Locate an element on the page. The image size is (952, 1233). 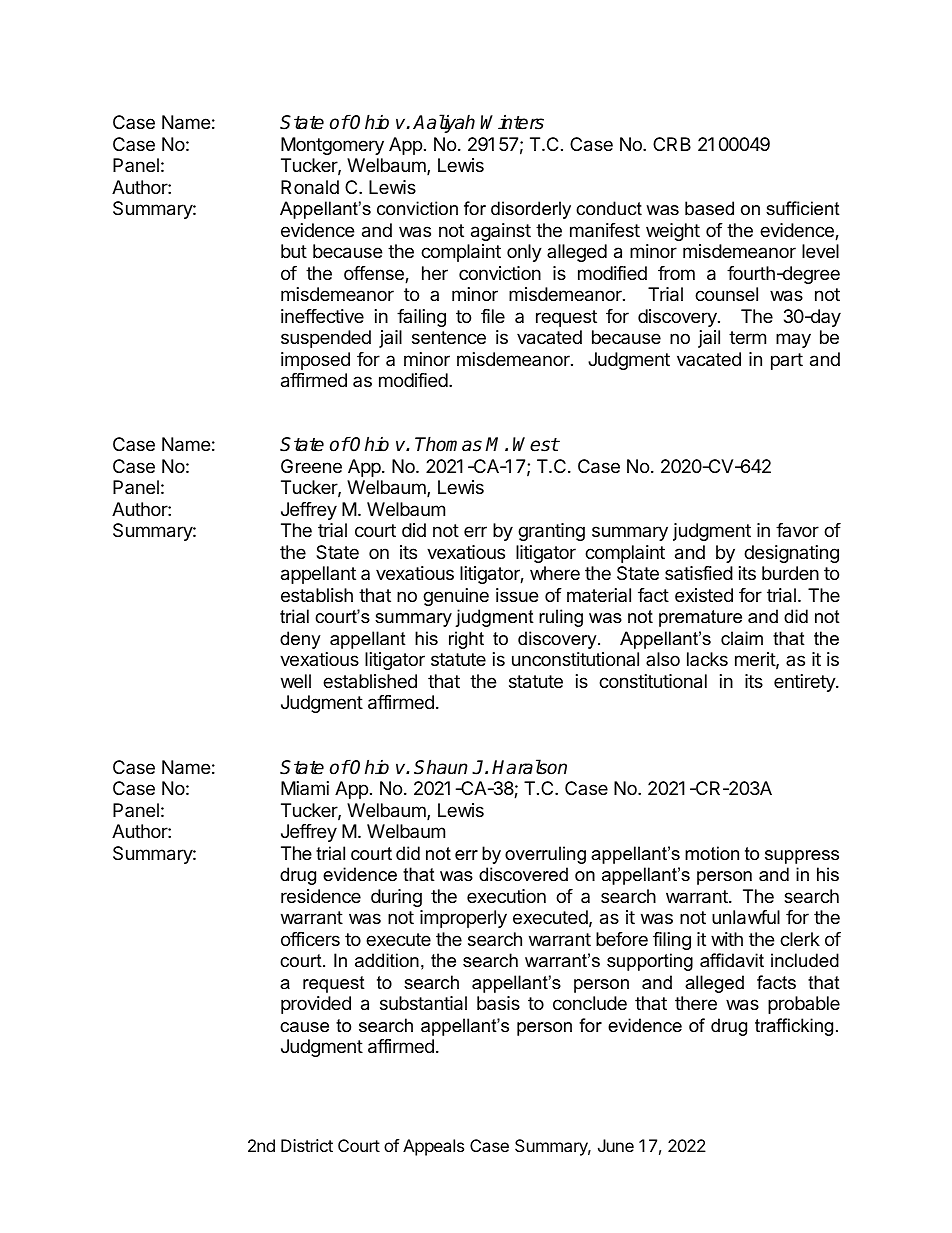
discovered is located at coordinates (523, 874).
